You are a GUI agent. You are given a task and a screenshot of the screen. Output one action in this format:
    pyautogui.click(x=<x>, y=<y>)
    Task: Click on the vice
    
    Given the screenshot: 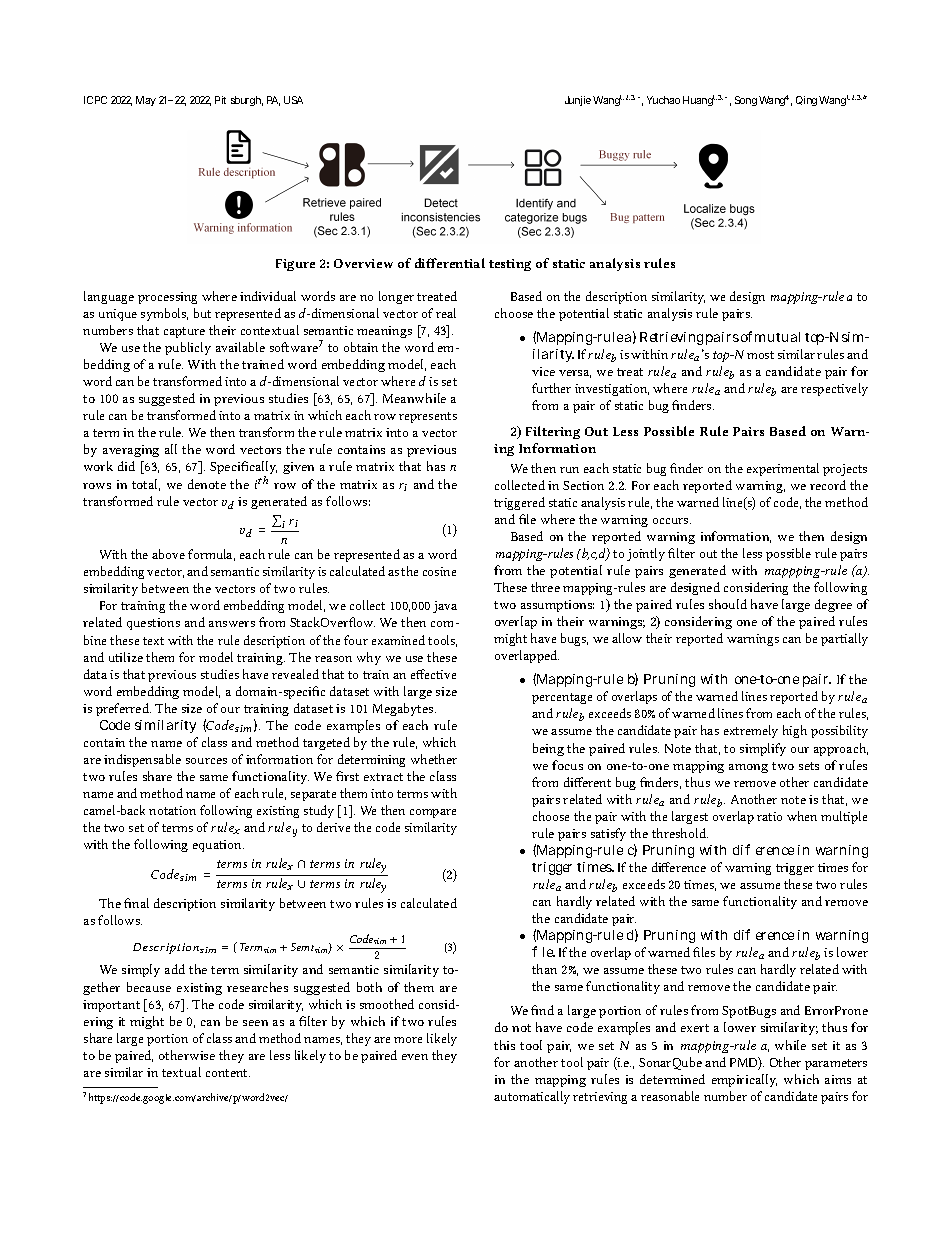 What is the action you would take?
    pyautogui.click(x=543, y=371)
